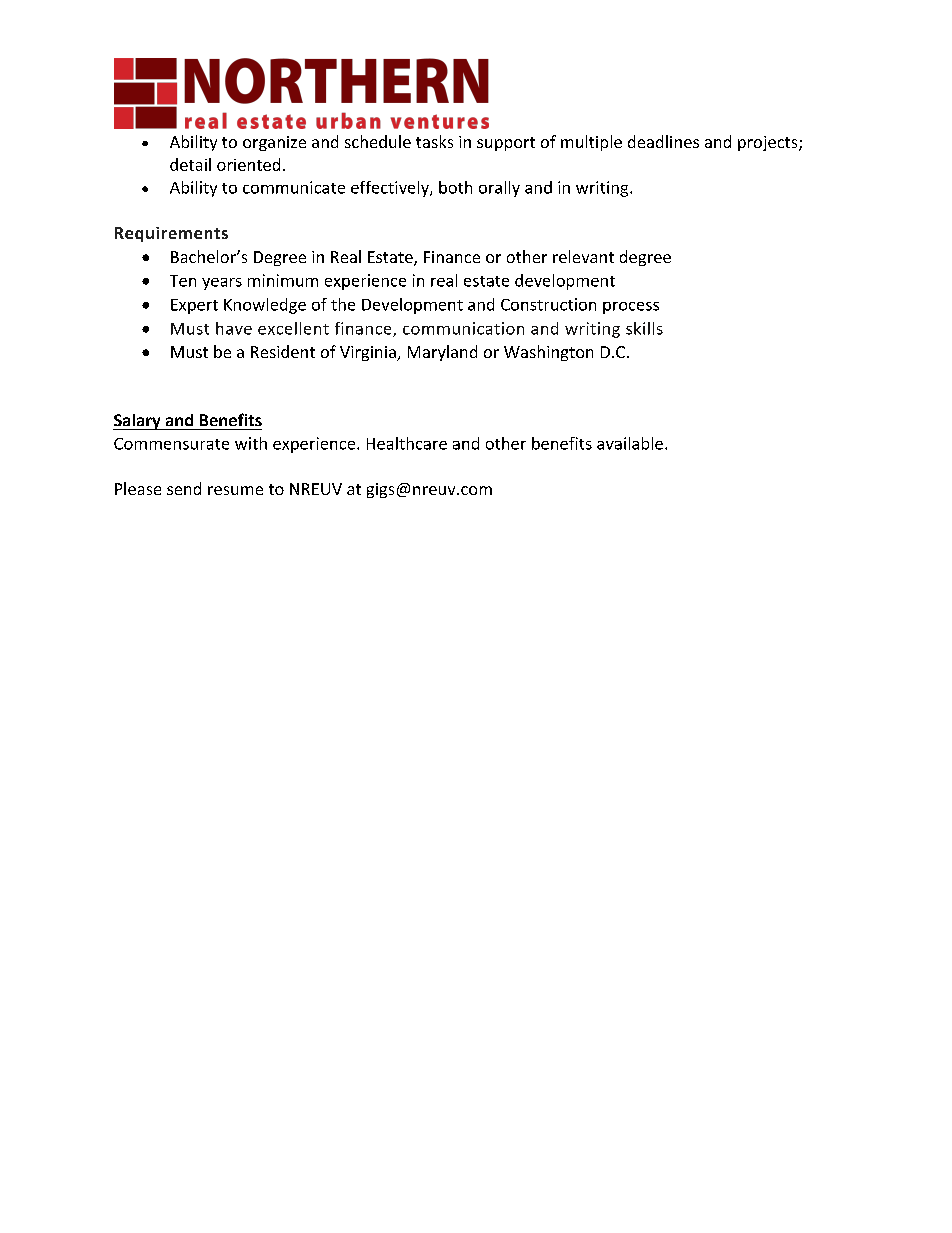 The height and width of the screenshot is (1233, 952). Describe the element at coordinates (644, 328) in the screenshot. I see `skills` at that location.
